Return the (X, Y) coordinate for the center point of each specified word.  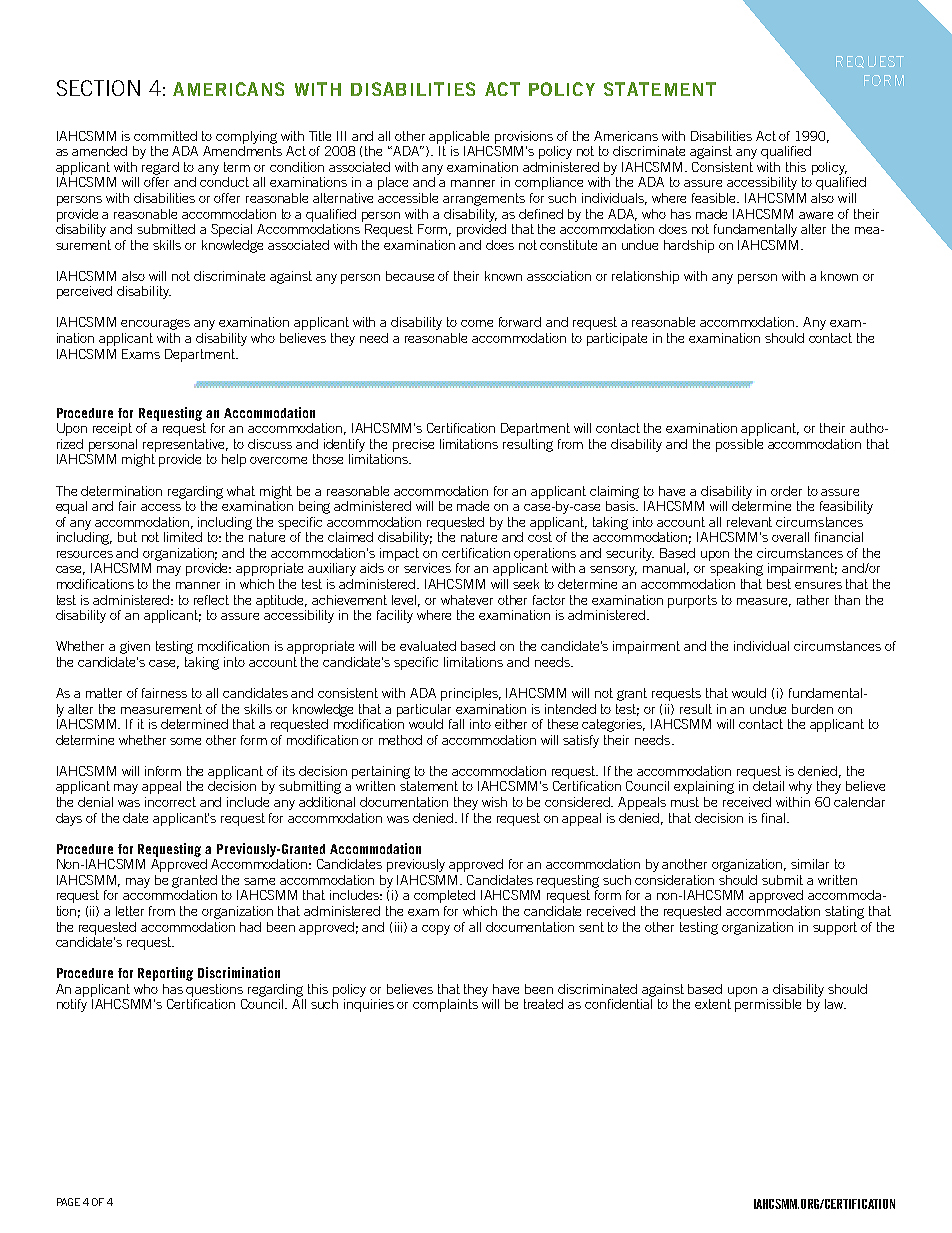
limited (183, 537)
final (773, 818)
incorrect (170, 802)
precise (413, 445)
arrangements (484, 199)
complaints (445, 1005)
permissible (768, 1005)
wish (494, 802)
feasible (715, 198)
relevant (749, 522)
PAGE (68, 1202)
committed (165, 136)
